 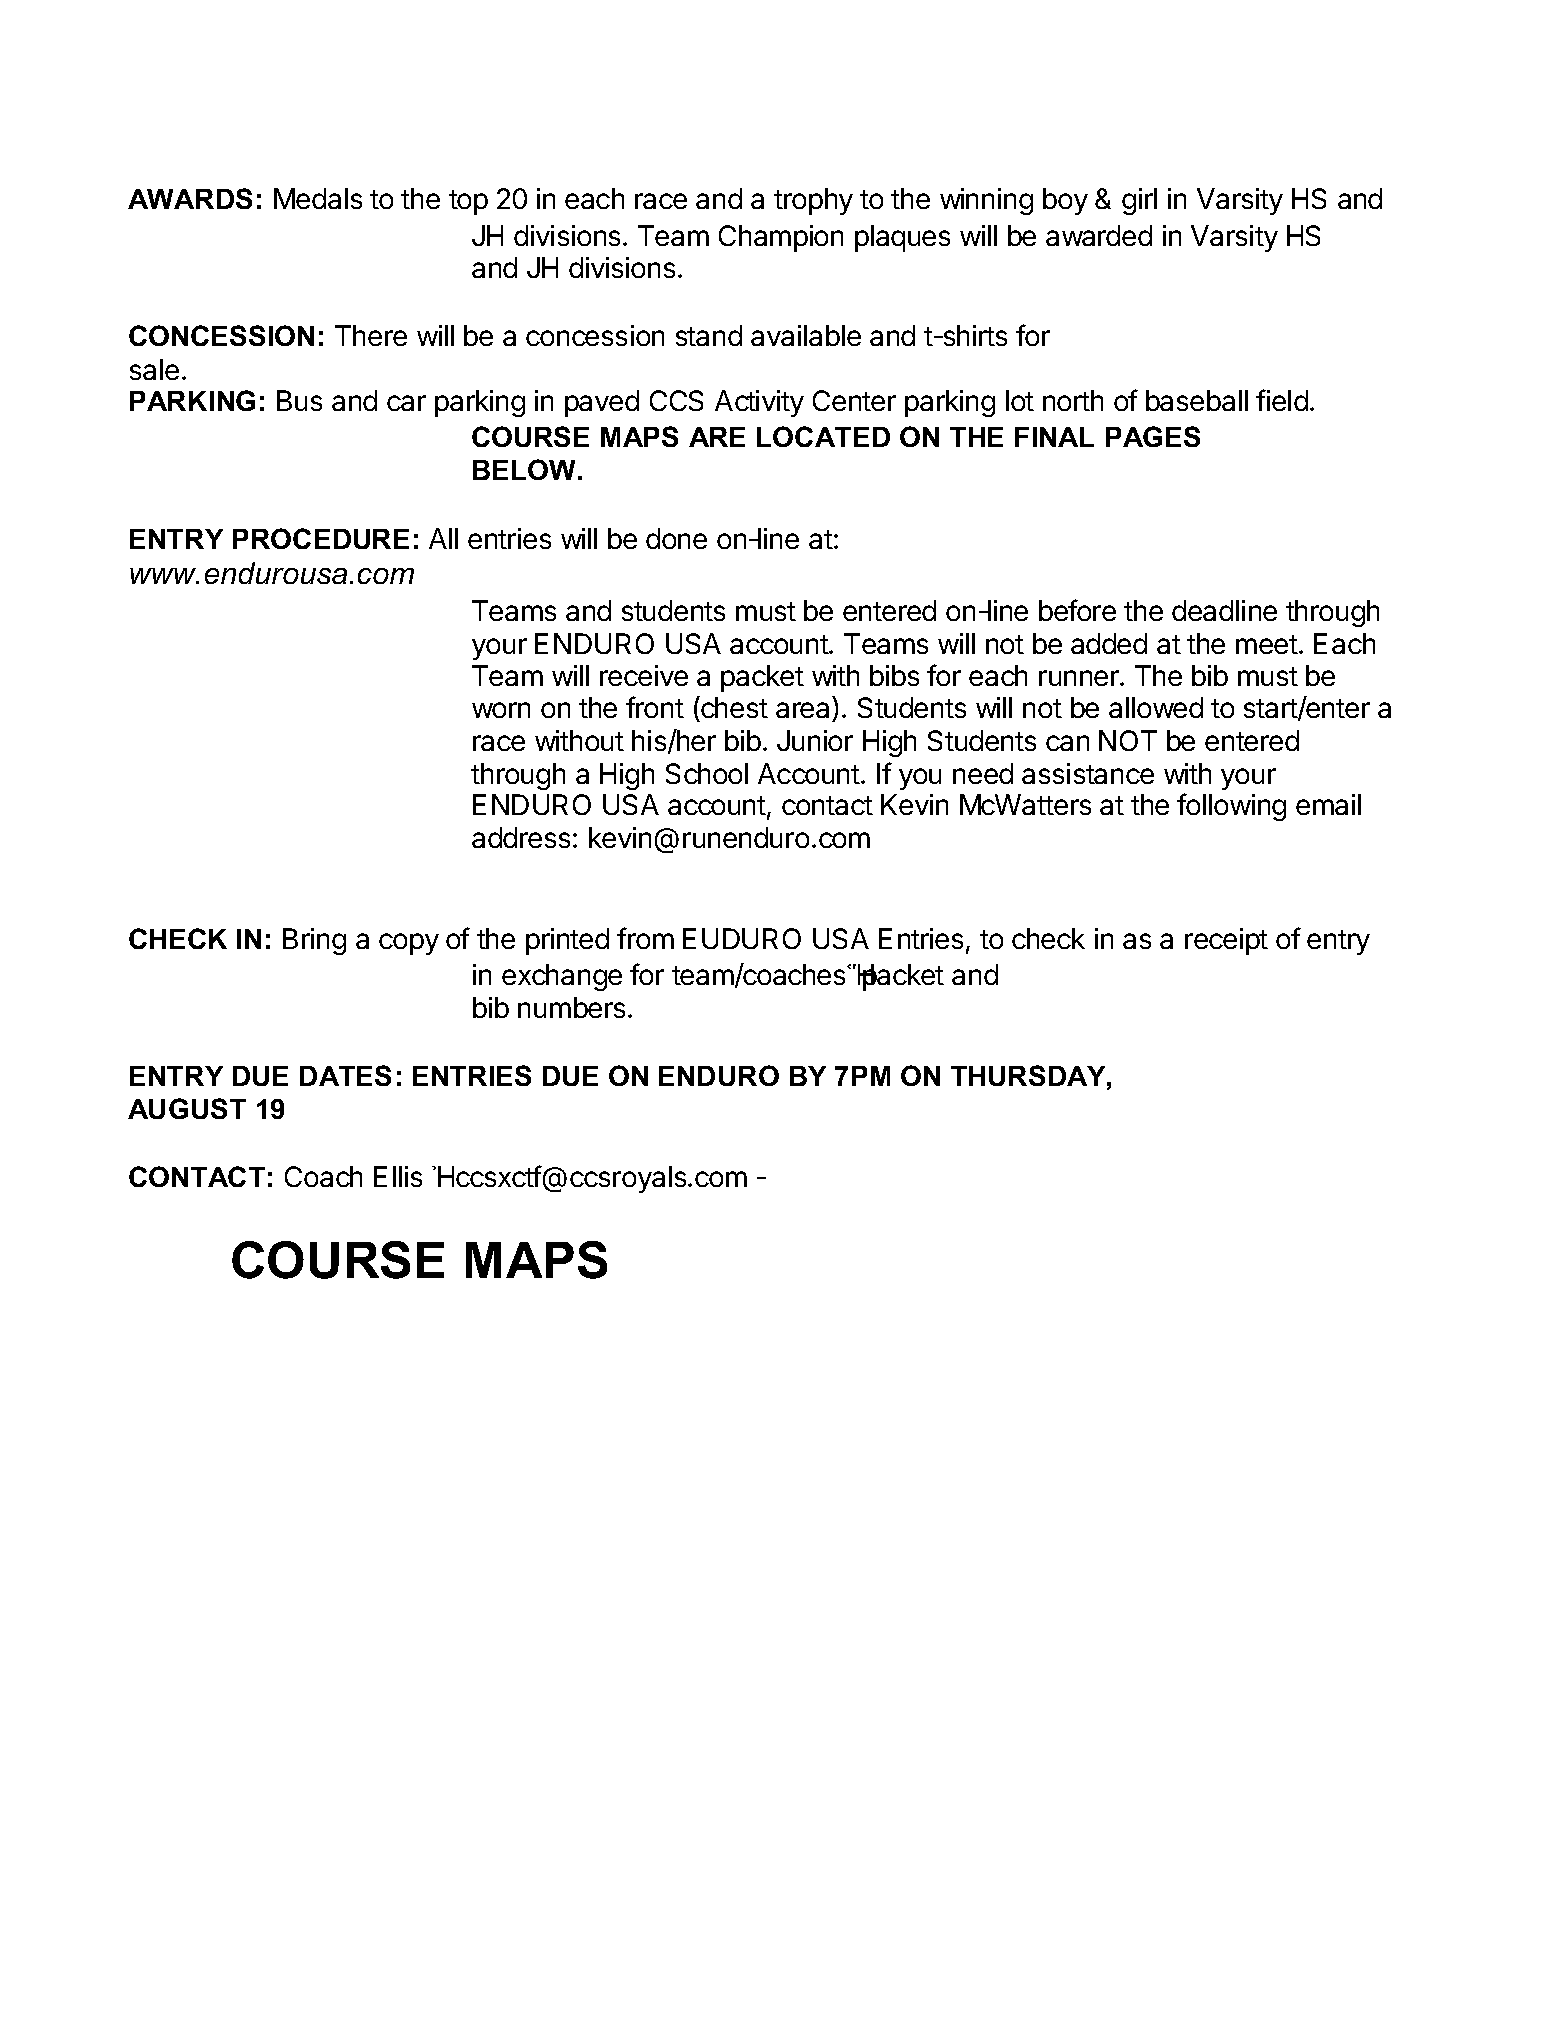 What do you see at coordinates (733, 709) in the page?
I see `chest` at bounding box center [733, 709].
